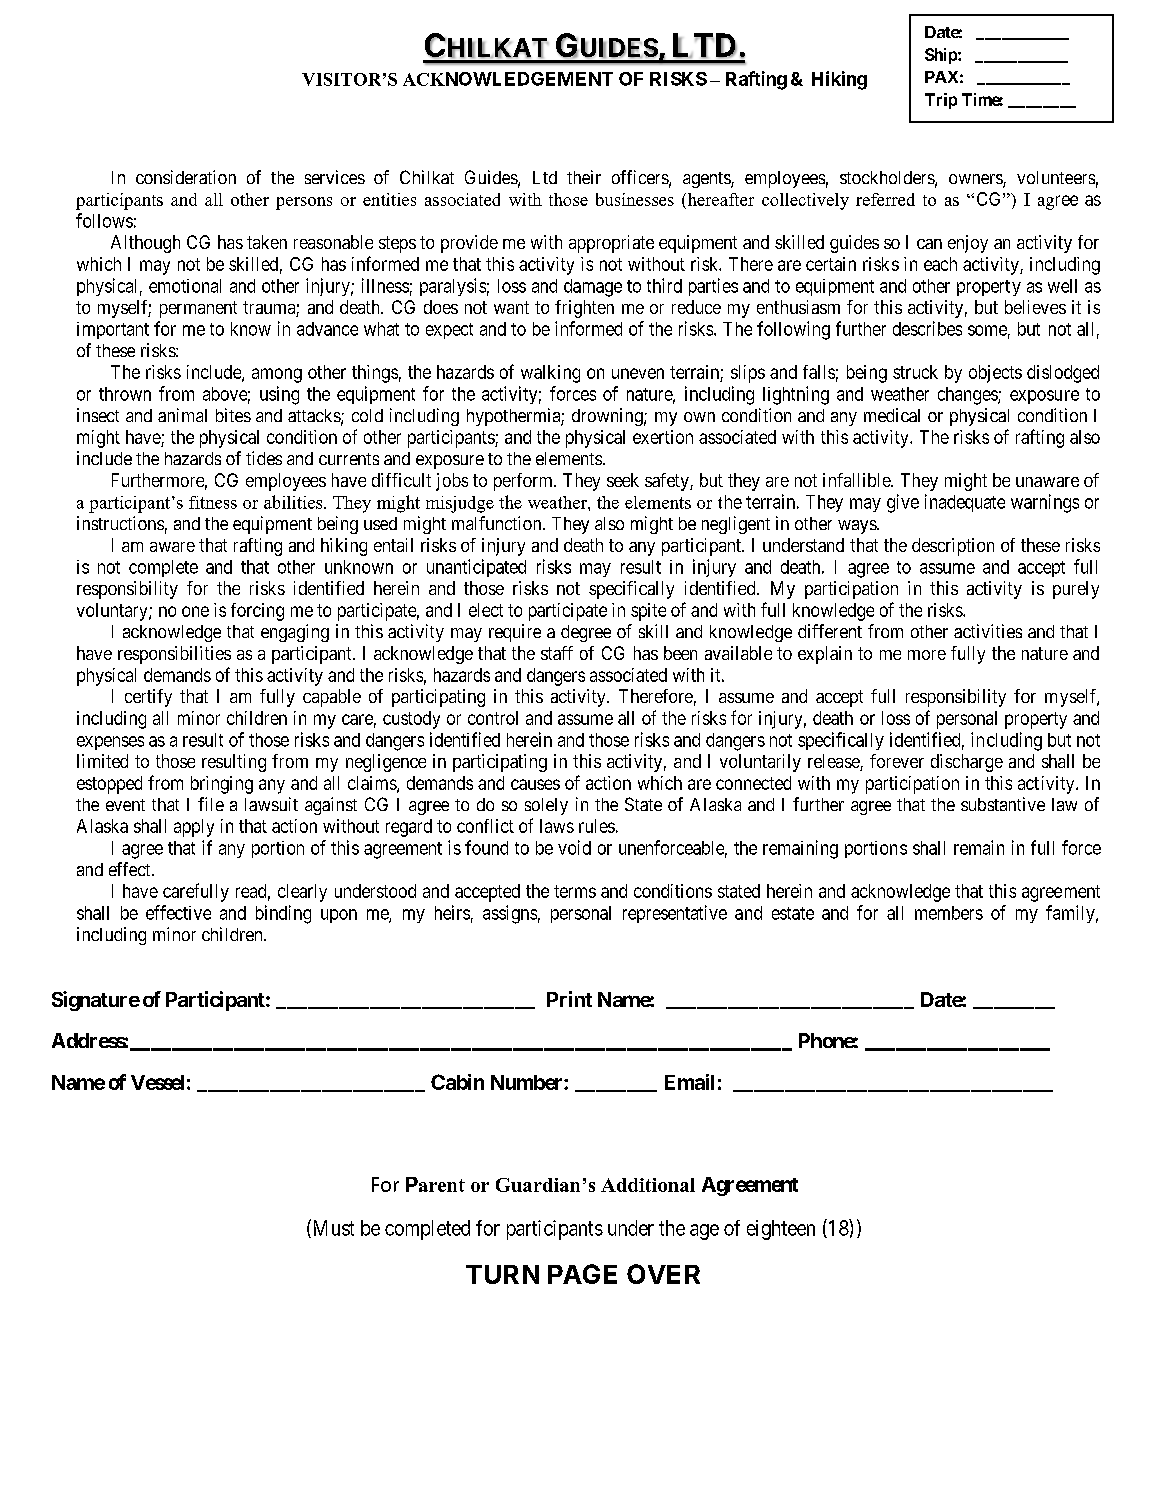 This page has height=1489, width=1151. I want to click on among, so click(277, 375).
